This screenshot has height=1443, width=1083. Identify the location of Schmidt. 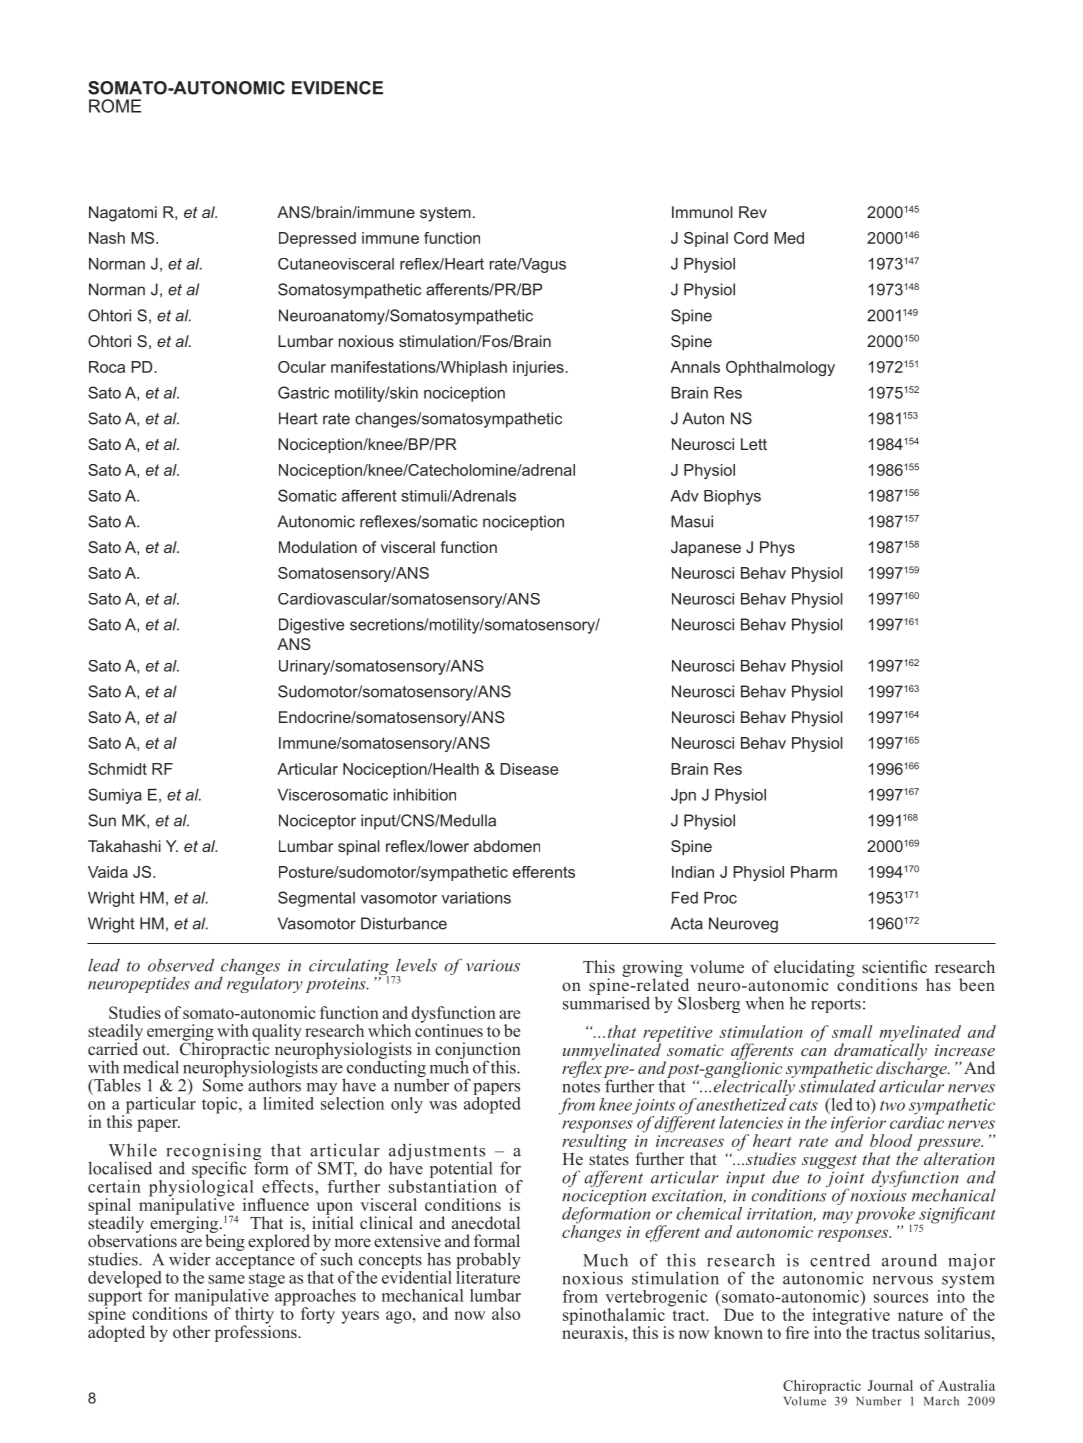
(117, 769).
